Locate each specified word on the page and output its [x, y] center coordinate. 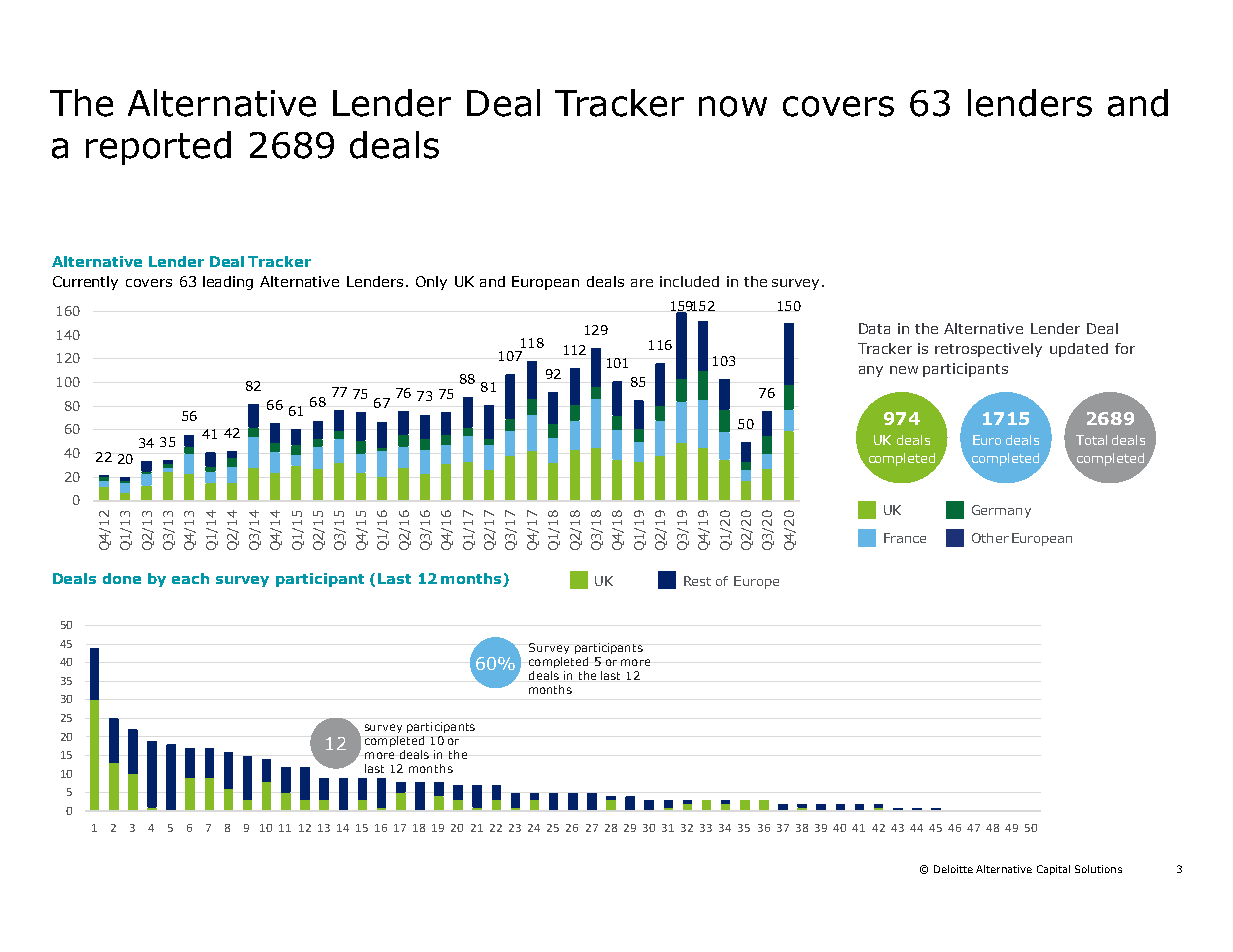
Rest [697, 581]
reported [158, 148]
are [642, 283]
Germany [1001, 511]
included [689, 281]
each [190, 578]
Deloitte [953, 869]
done [122, 578]
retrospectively [988, 350]
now [733, 106]
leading [228, 283]
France [905, 538]
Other [990, 538]
